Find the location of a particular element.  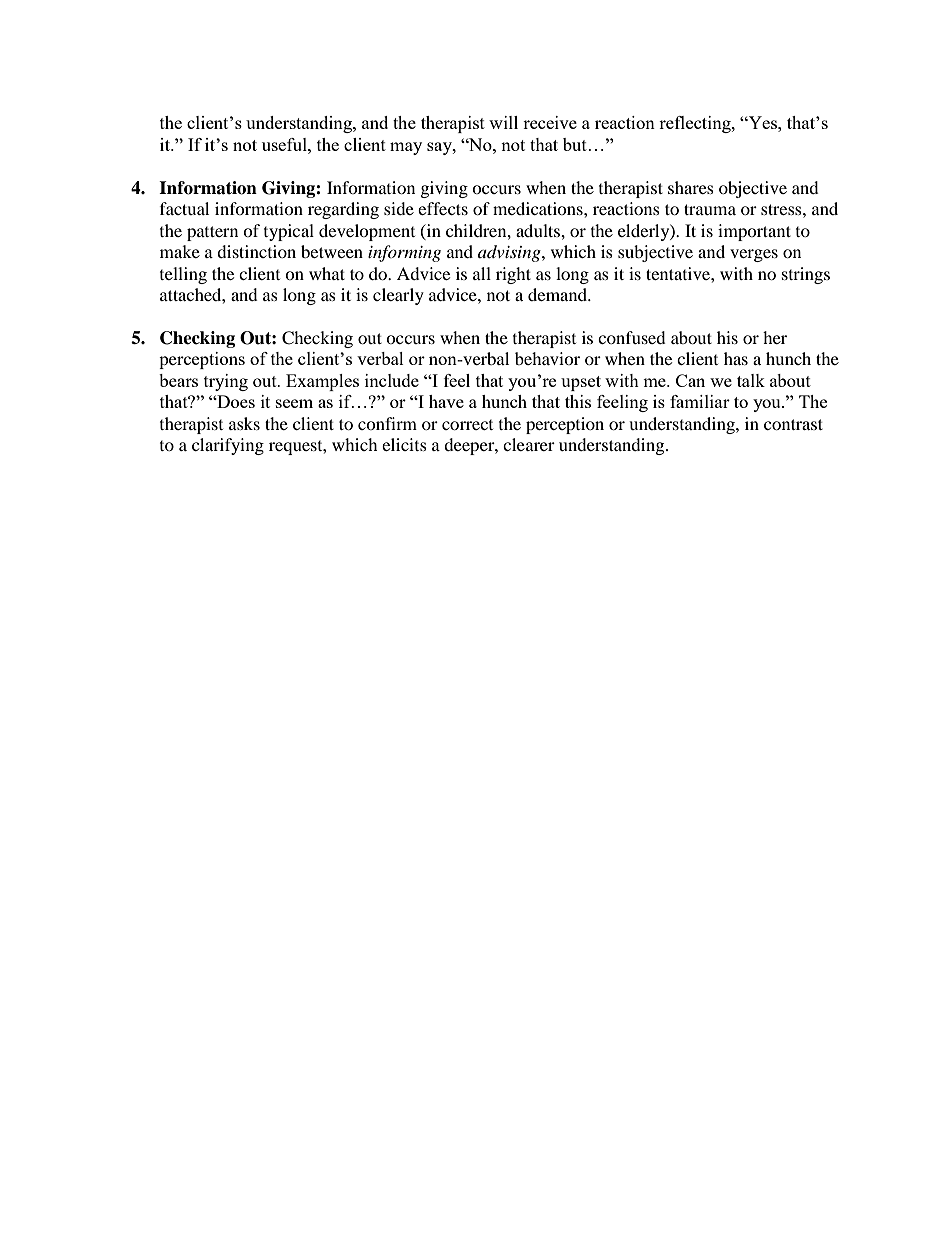

strings is located at coordinates (806, 275).
